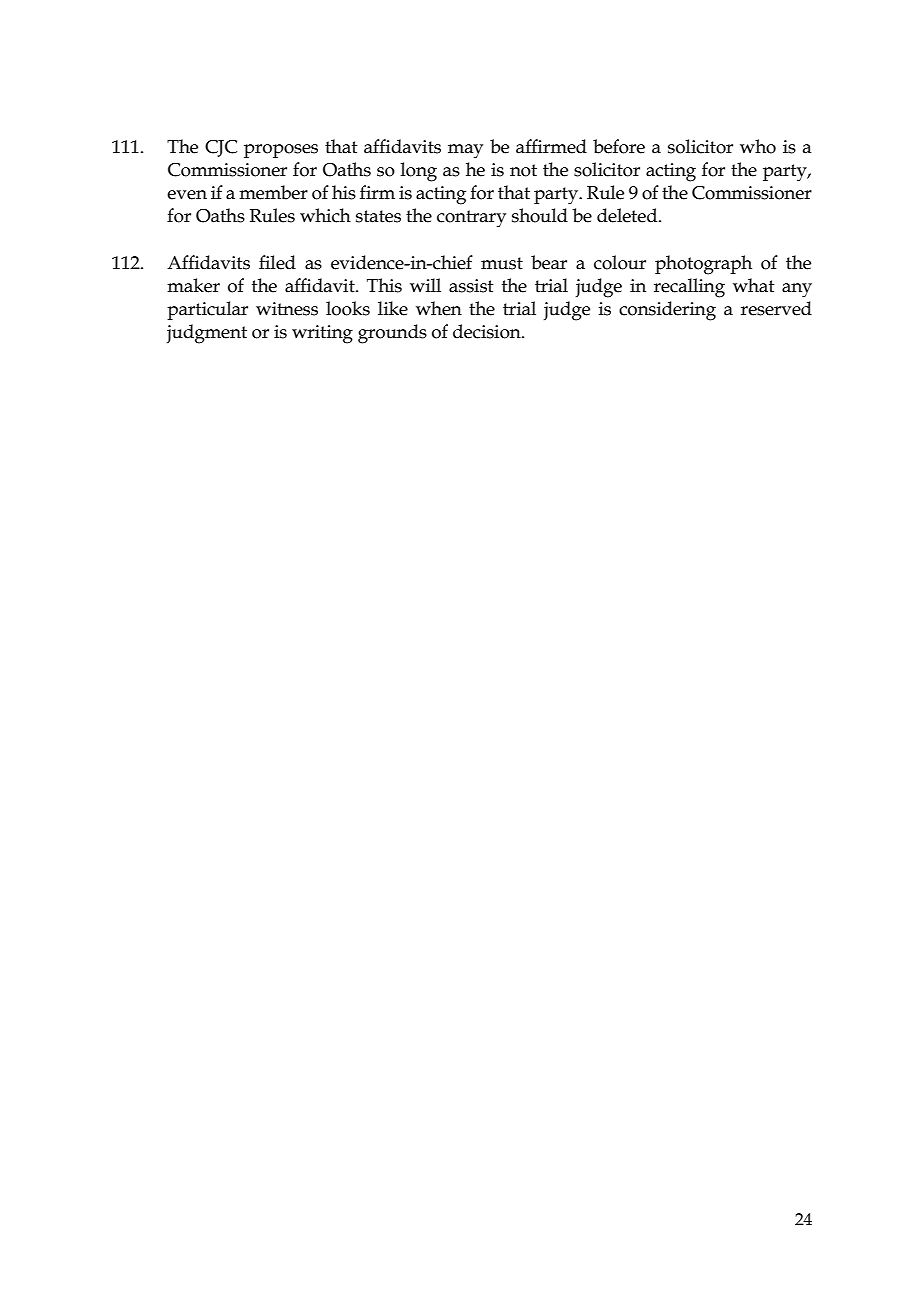 This page has width=924, height=1308. Describe the element at coordinates (667, 311) in the page. I see `considering` at that location.
